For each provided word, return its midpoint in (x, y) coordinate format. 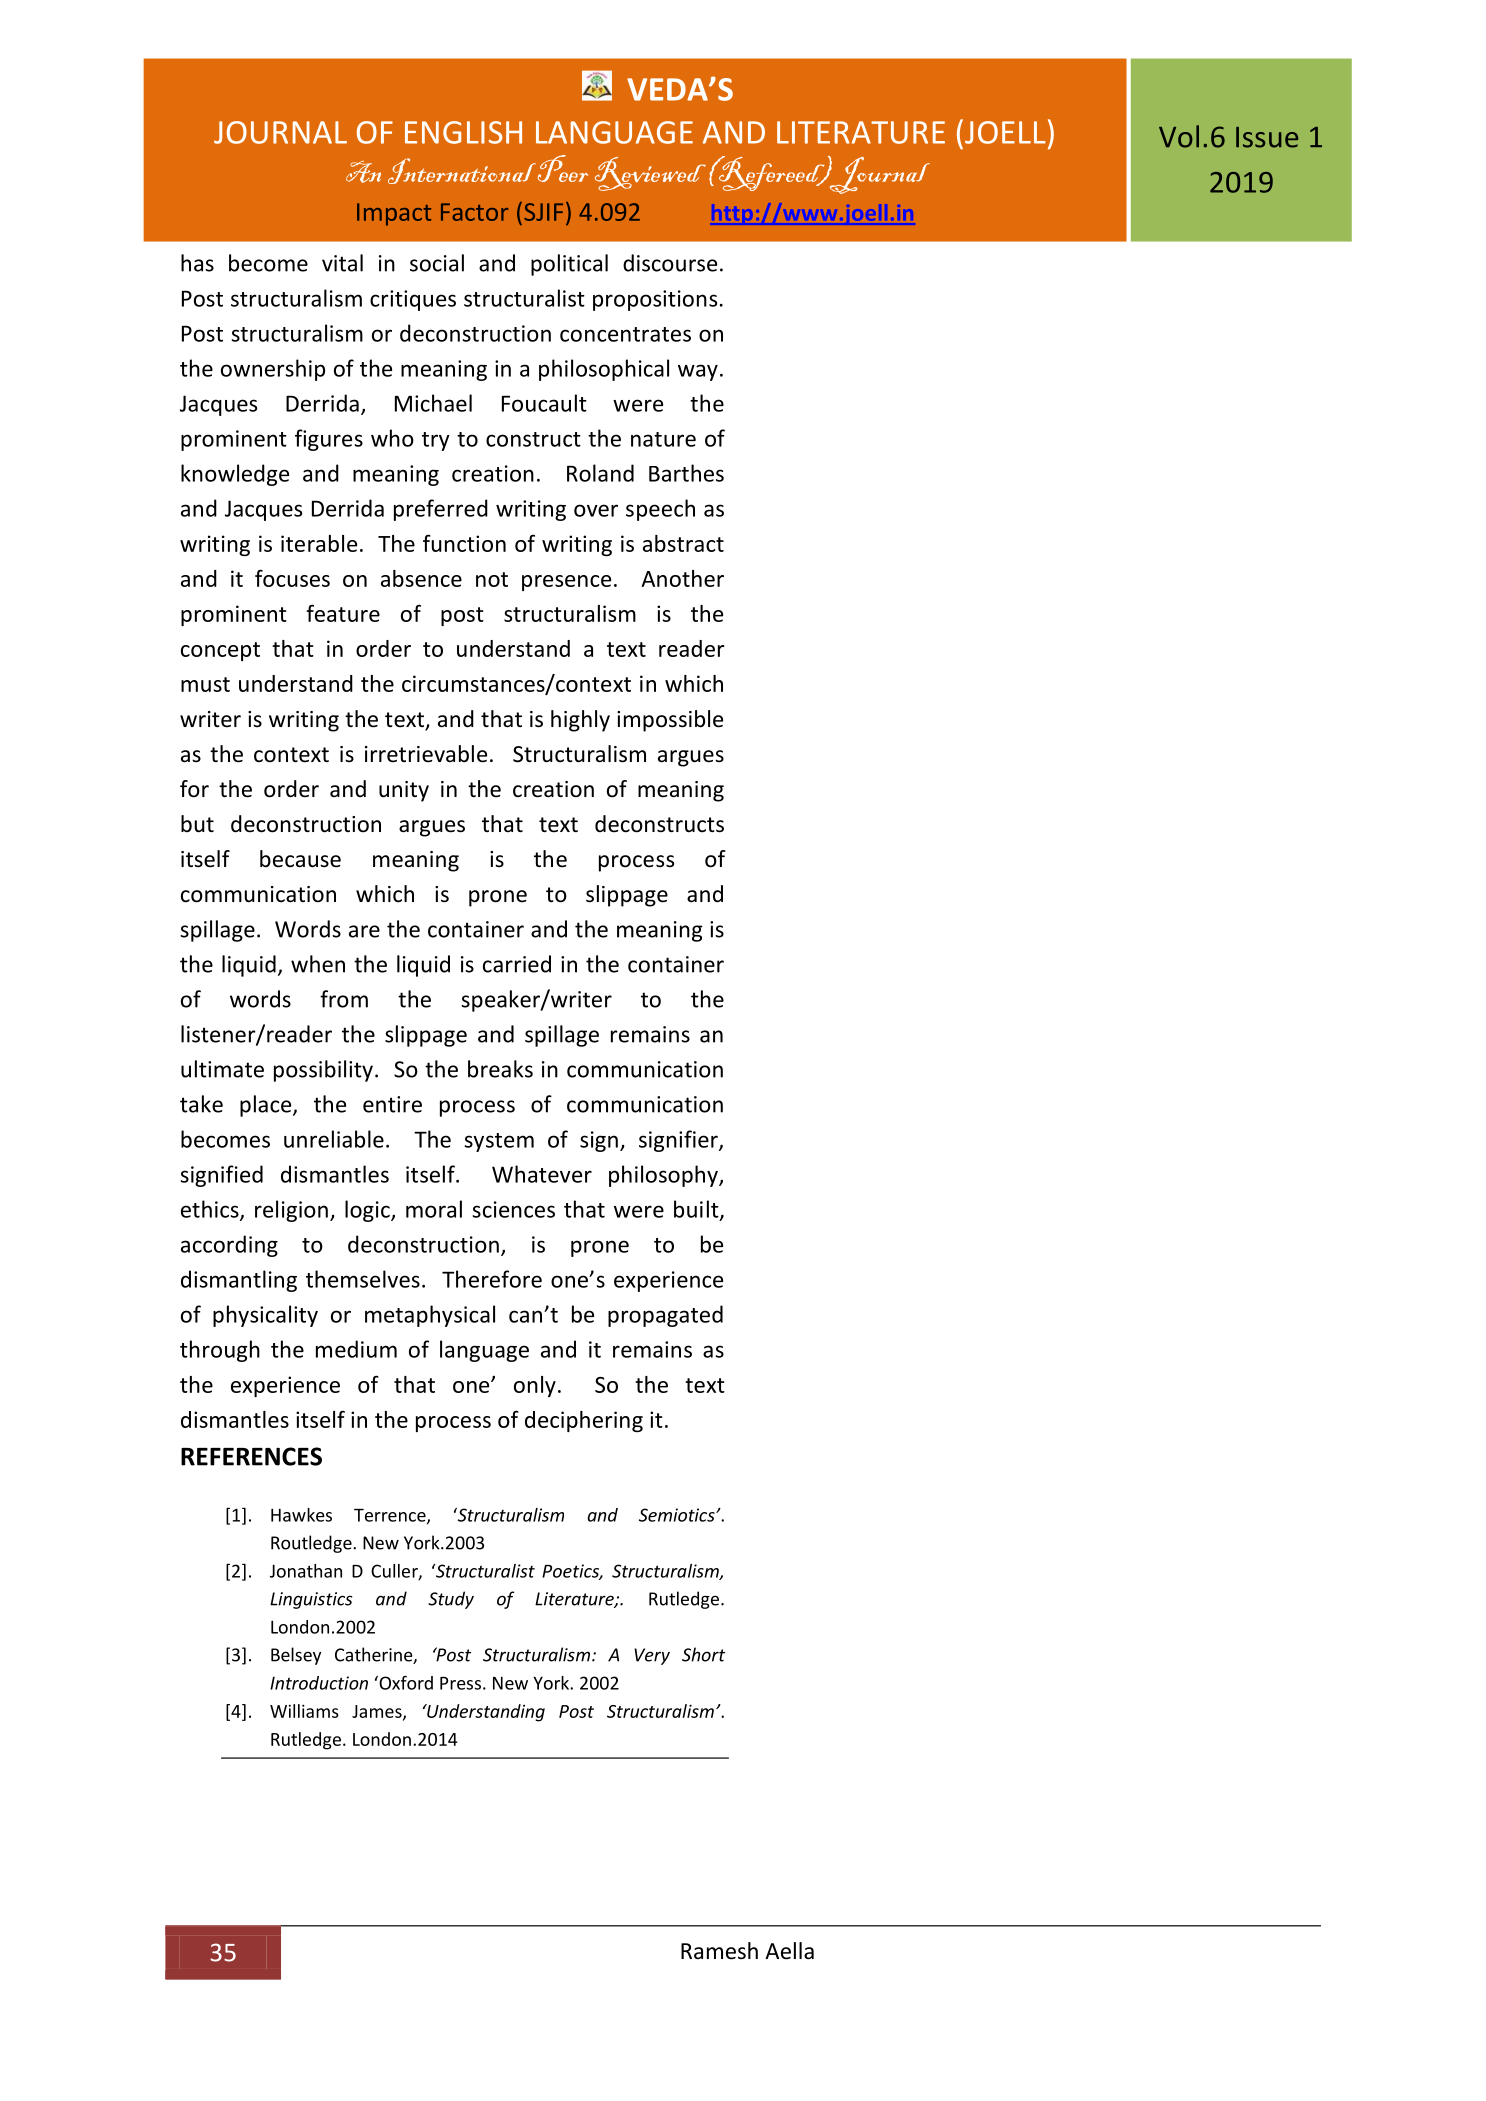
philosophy (664, 1176)
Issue (1267, 137)
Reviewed (650, 174)
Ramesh (719, 1951)
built (697, 1210)
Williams (304, 1711)
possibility (323, 1071)
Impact (394, 214)
